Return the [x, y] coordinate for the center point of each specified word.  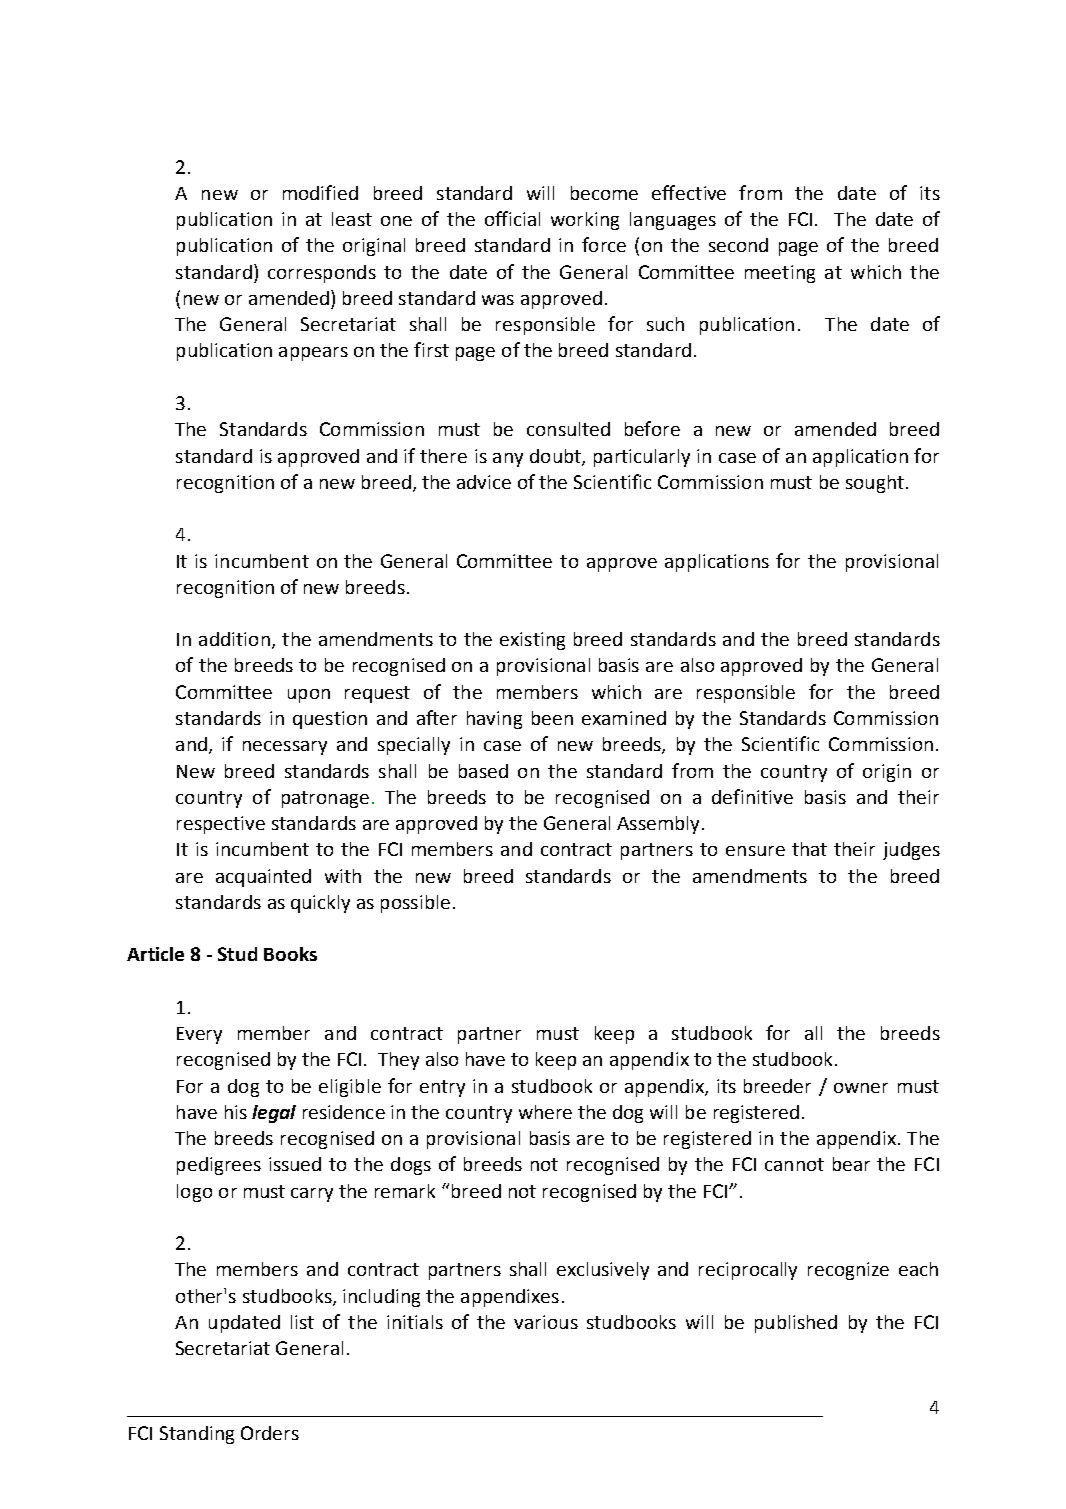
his [236, 1112]
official [512, 218]
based [483, 771]
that [809, 849]
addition [234, 639]
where [545, 1112]
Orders [270, 1433]
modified [320, 192]
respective [221, 825]
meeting [780, 274]
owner [861, 1088]
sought [875, 484]
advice [484, 482]
